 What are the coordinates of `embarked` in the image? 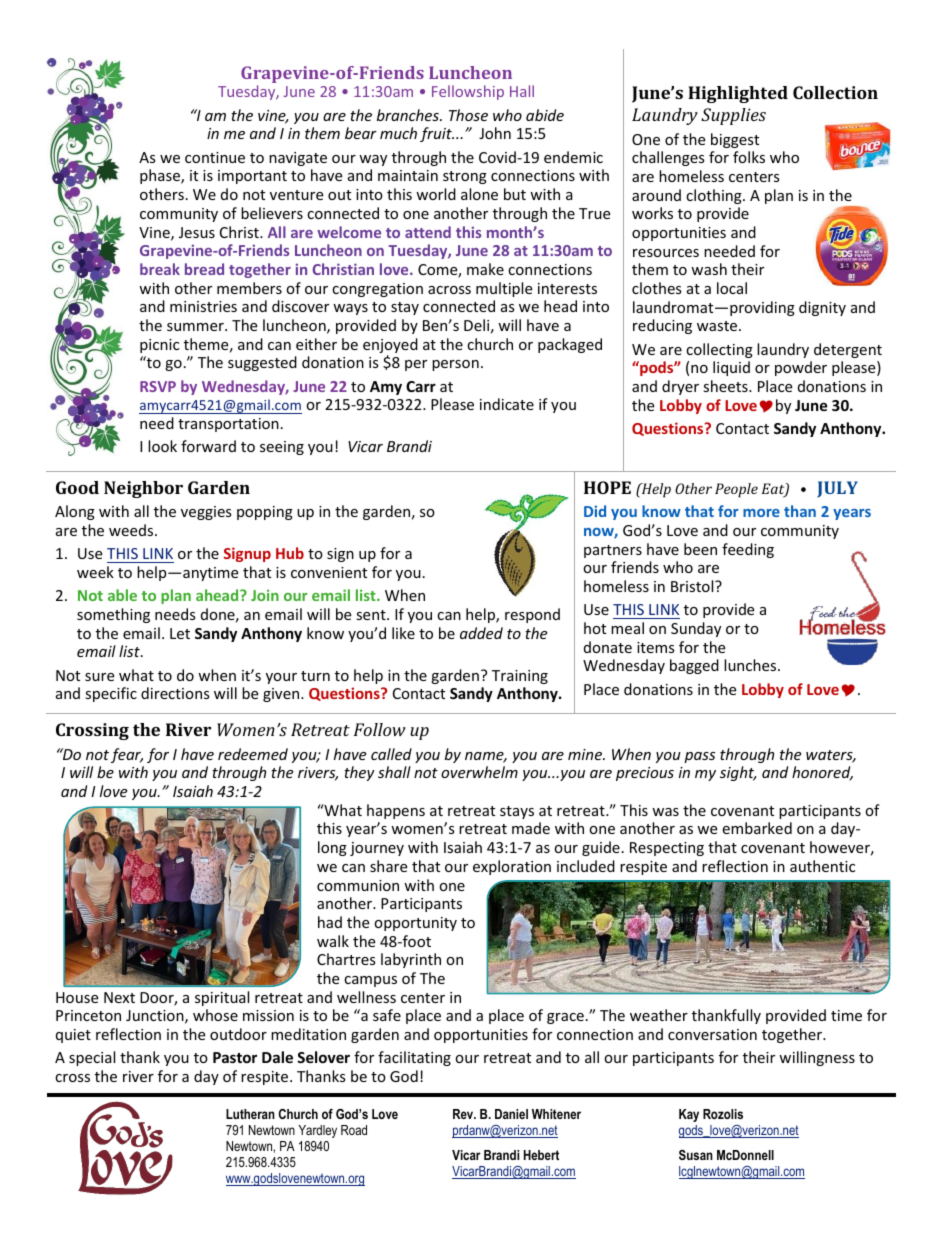 It's located at (757, 828).
